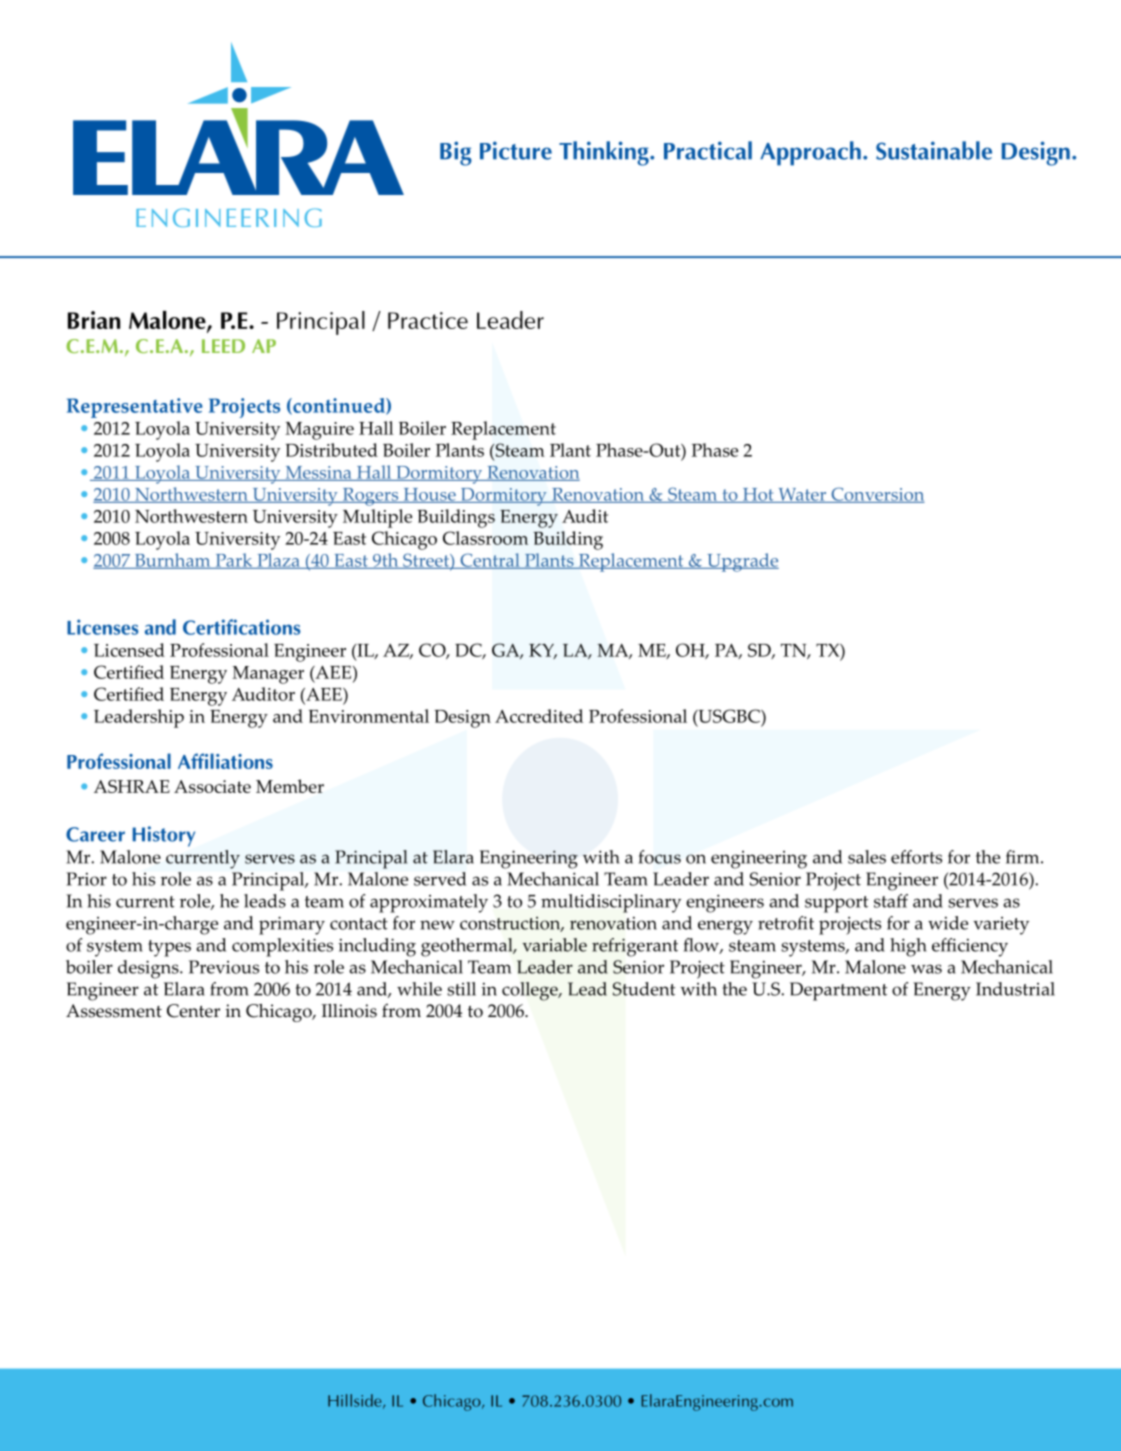  Describe the element at coordinates (554, 945) in the screenshot. I see `variable` at that location.
